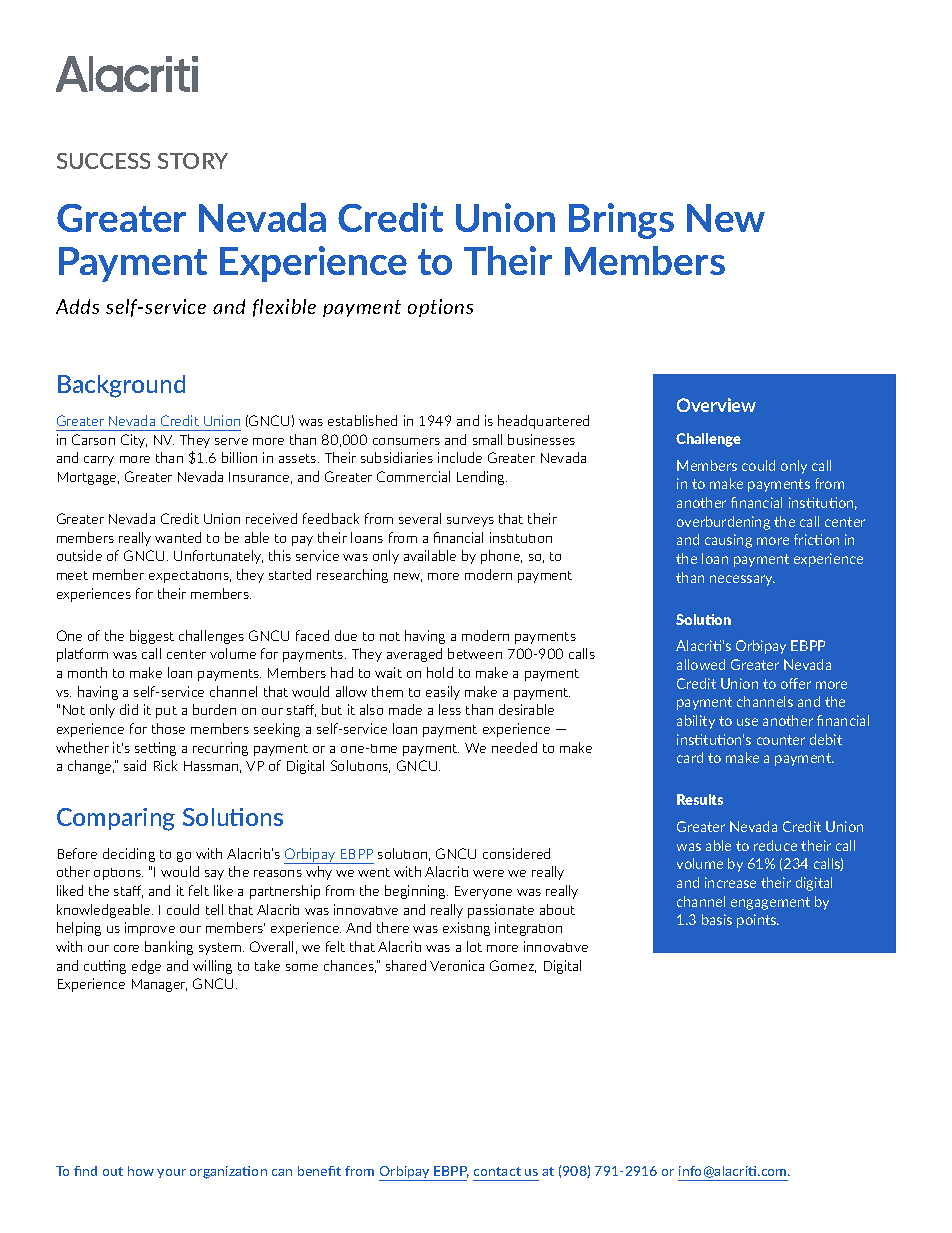 Image resolution: width=952 pixels, height=1233 pixels. I want to click on STORY, so click(193, 161).
